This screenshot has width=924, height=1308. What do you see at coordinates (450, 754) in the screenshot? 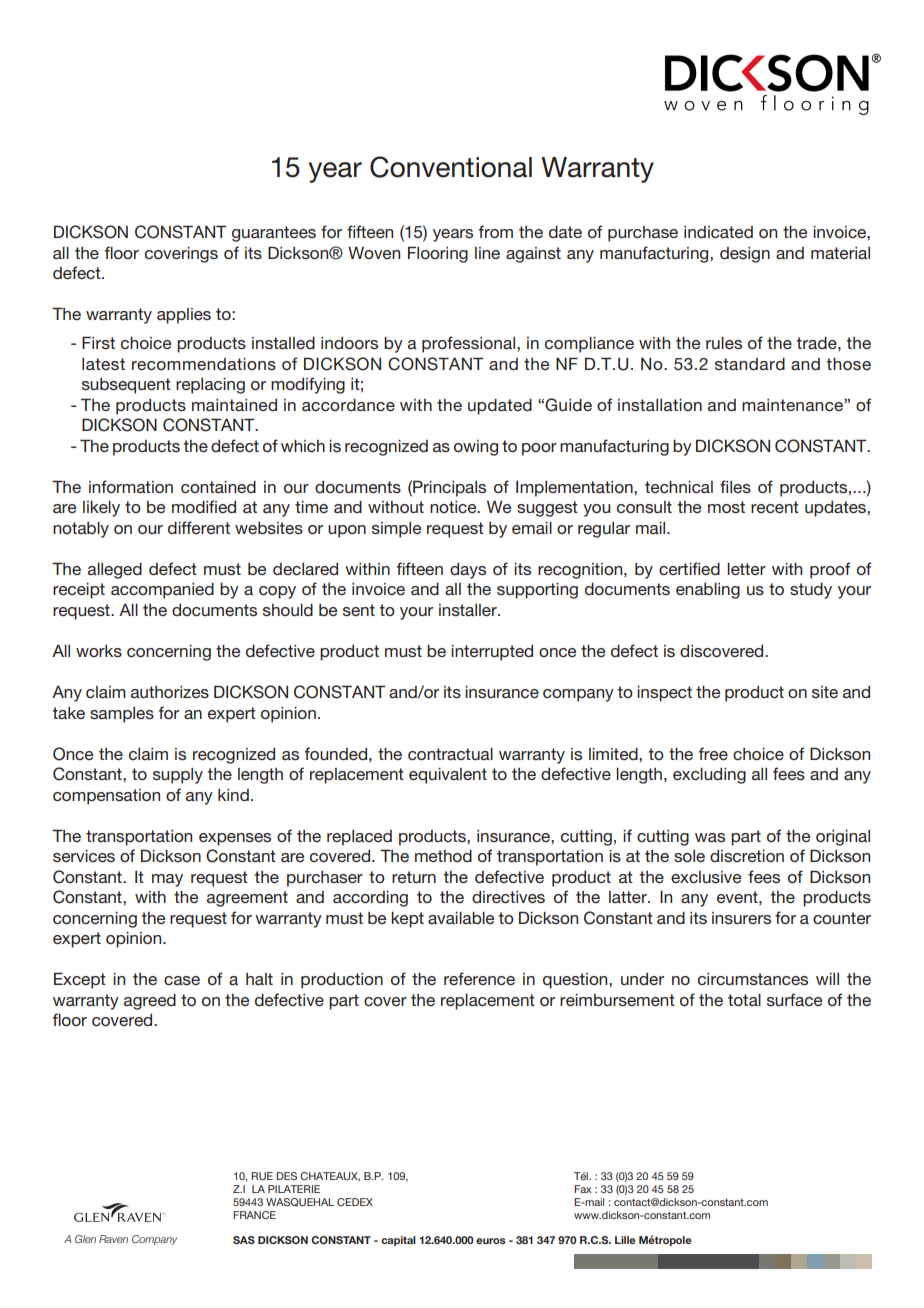
I see `contractual` at bounding box center [450, 754].
